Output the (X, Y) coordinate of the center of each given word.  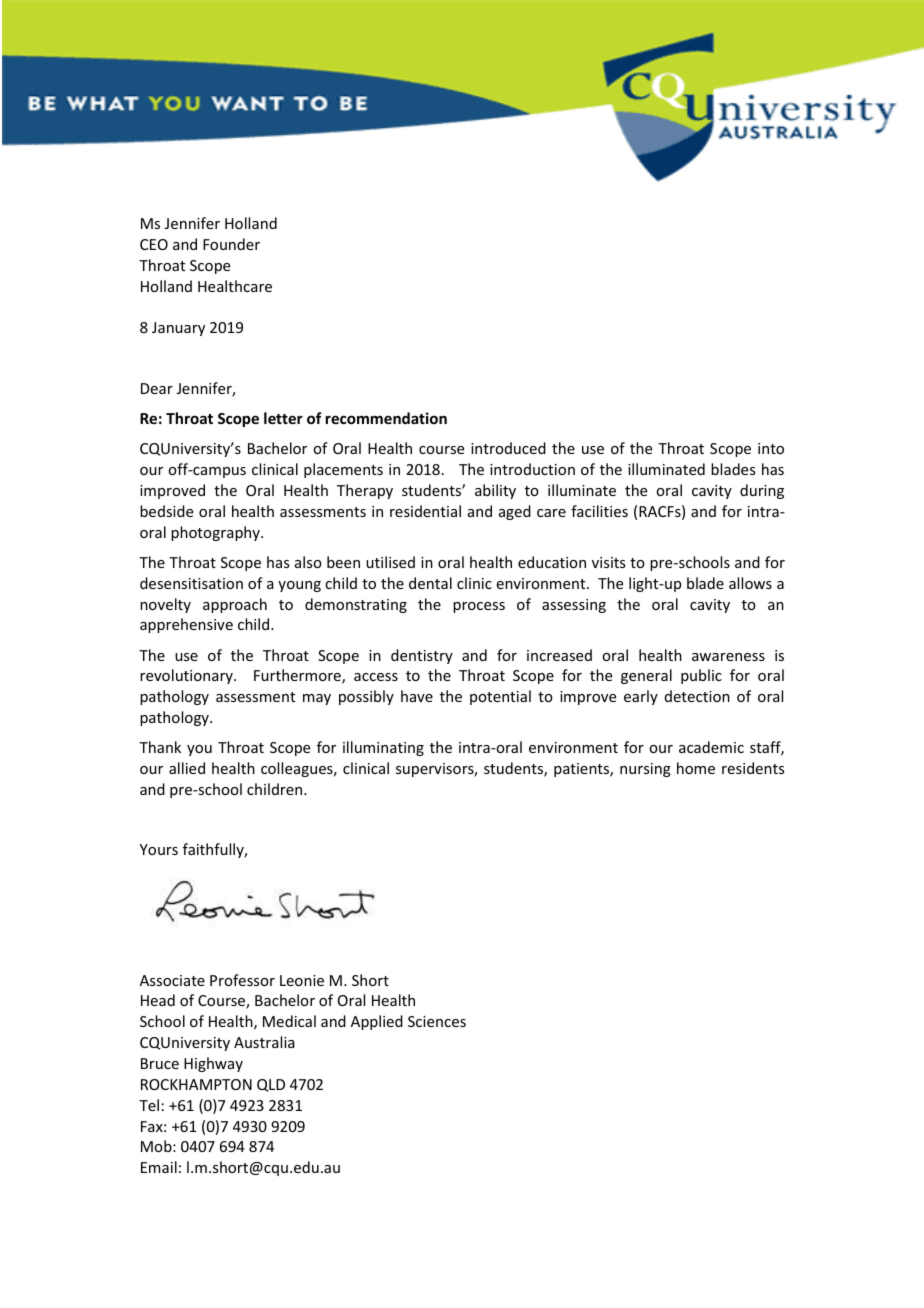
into (771, 448)
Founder (231, 244)
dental (430, 583)
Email (159, 1167)
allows (750, 583)
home (696, 768)
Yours (159, 849)
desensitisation (191, 583)
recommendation (386, 418)
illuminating (383, 748)
